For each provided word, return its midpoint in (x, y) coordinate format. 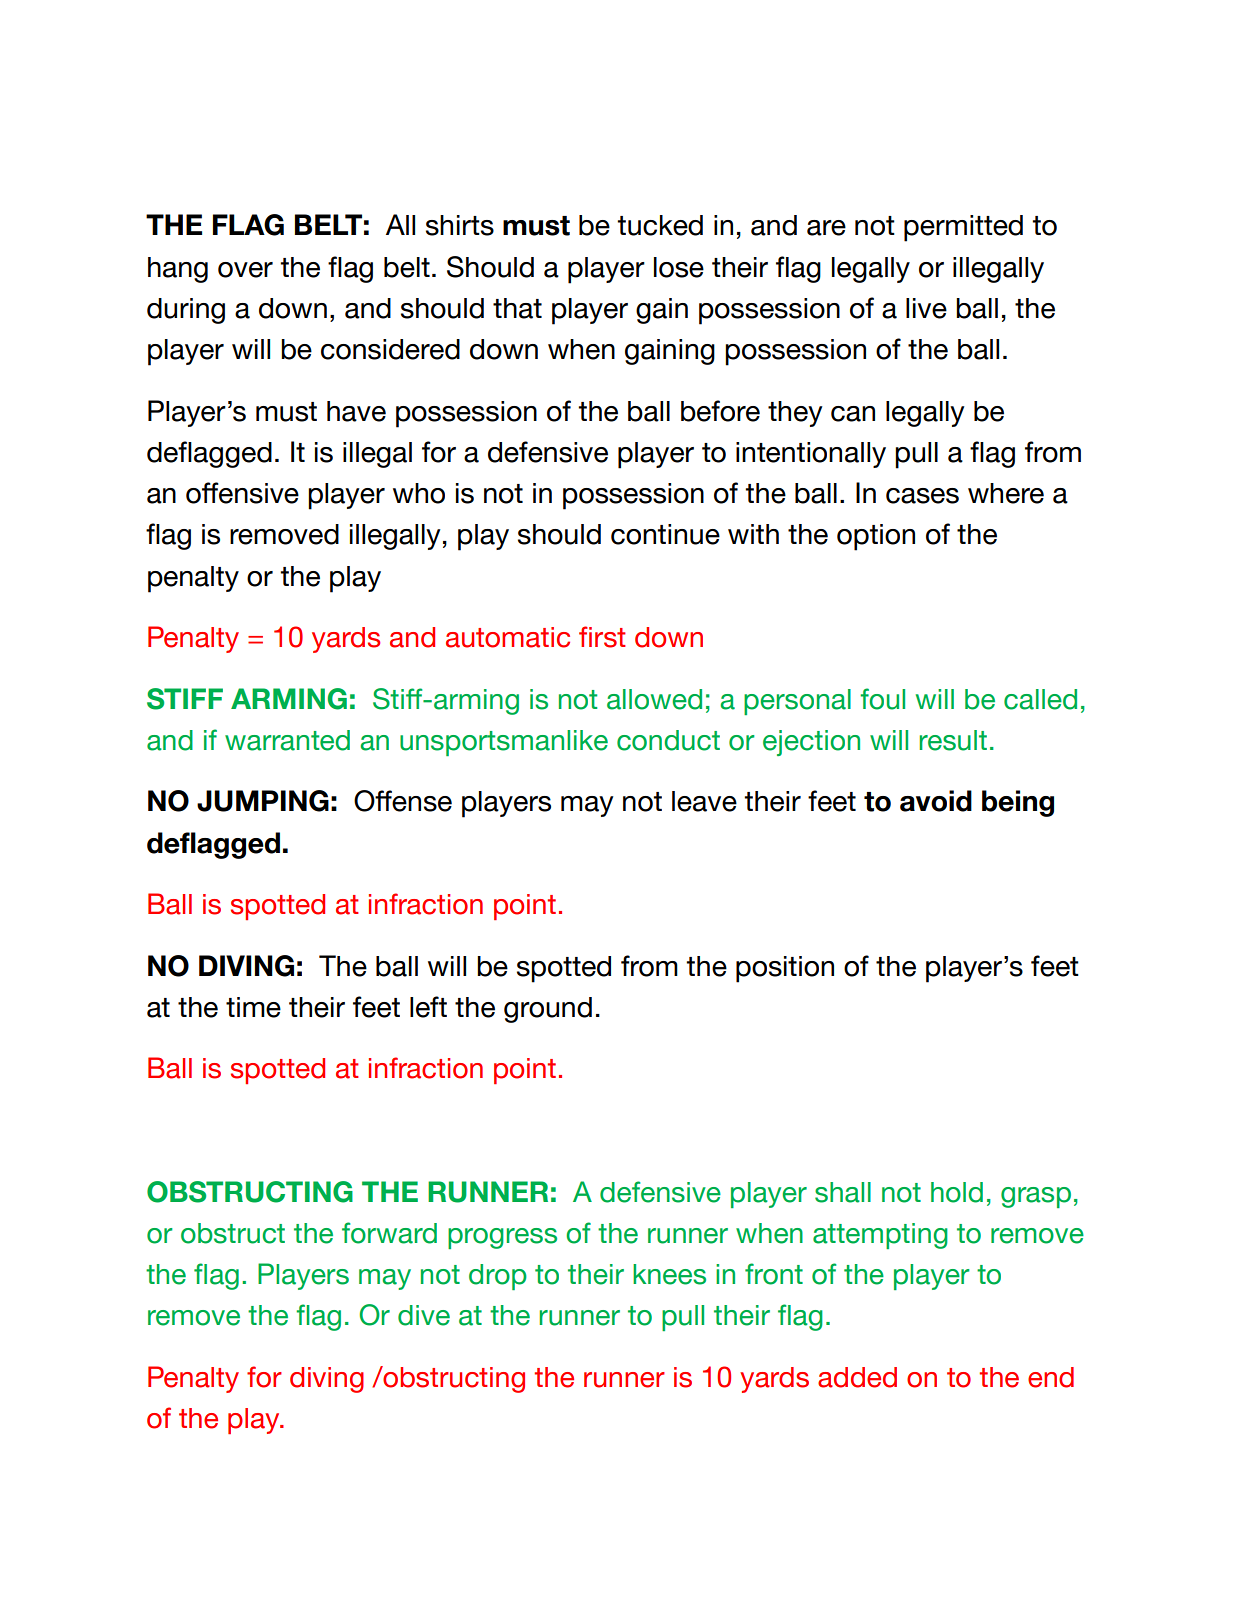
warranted (287, 740)
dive (424, 1315)
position (785, 969)
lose (679, 267)
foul (882, 699)
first (602, 637)
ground (548, 1010)
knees (669, 1274)
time (253, 1007)
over (245, 270)
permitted (963, 228)
